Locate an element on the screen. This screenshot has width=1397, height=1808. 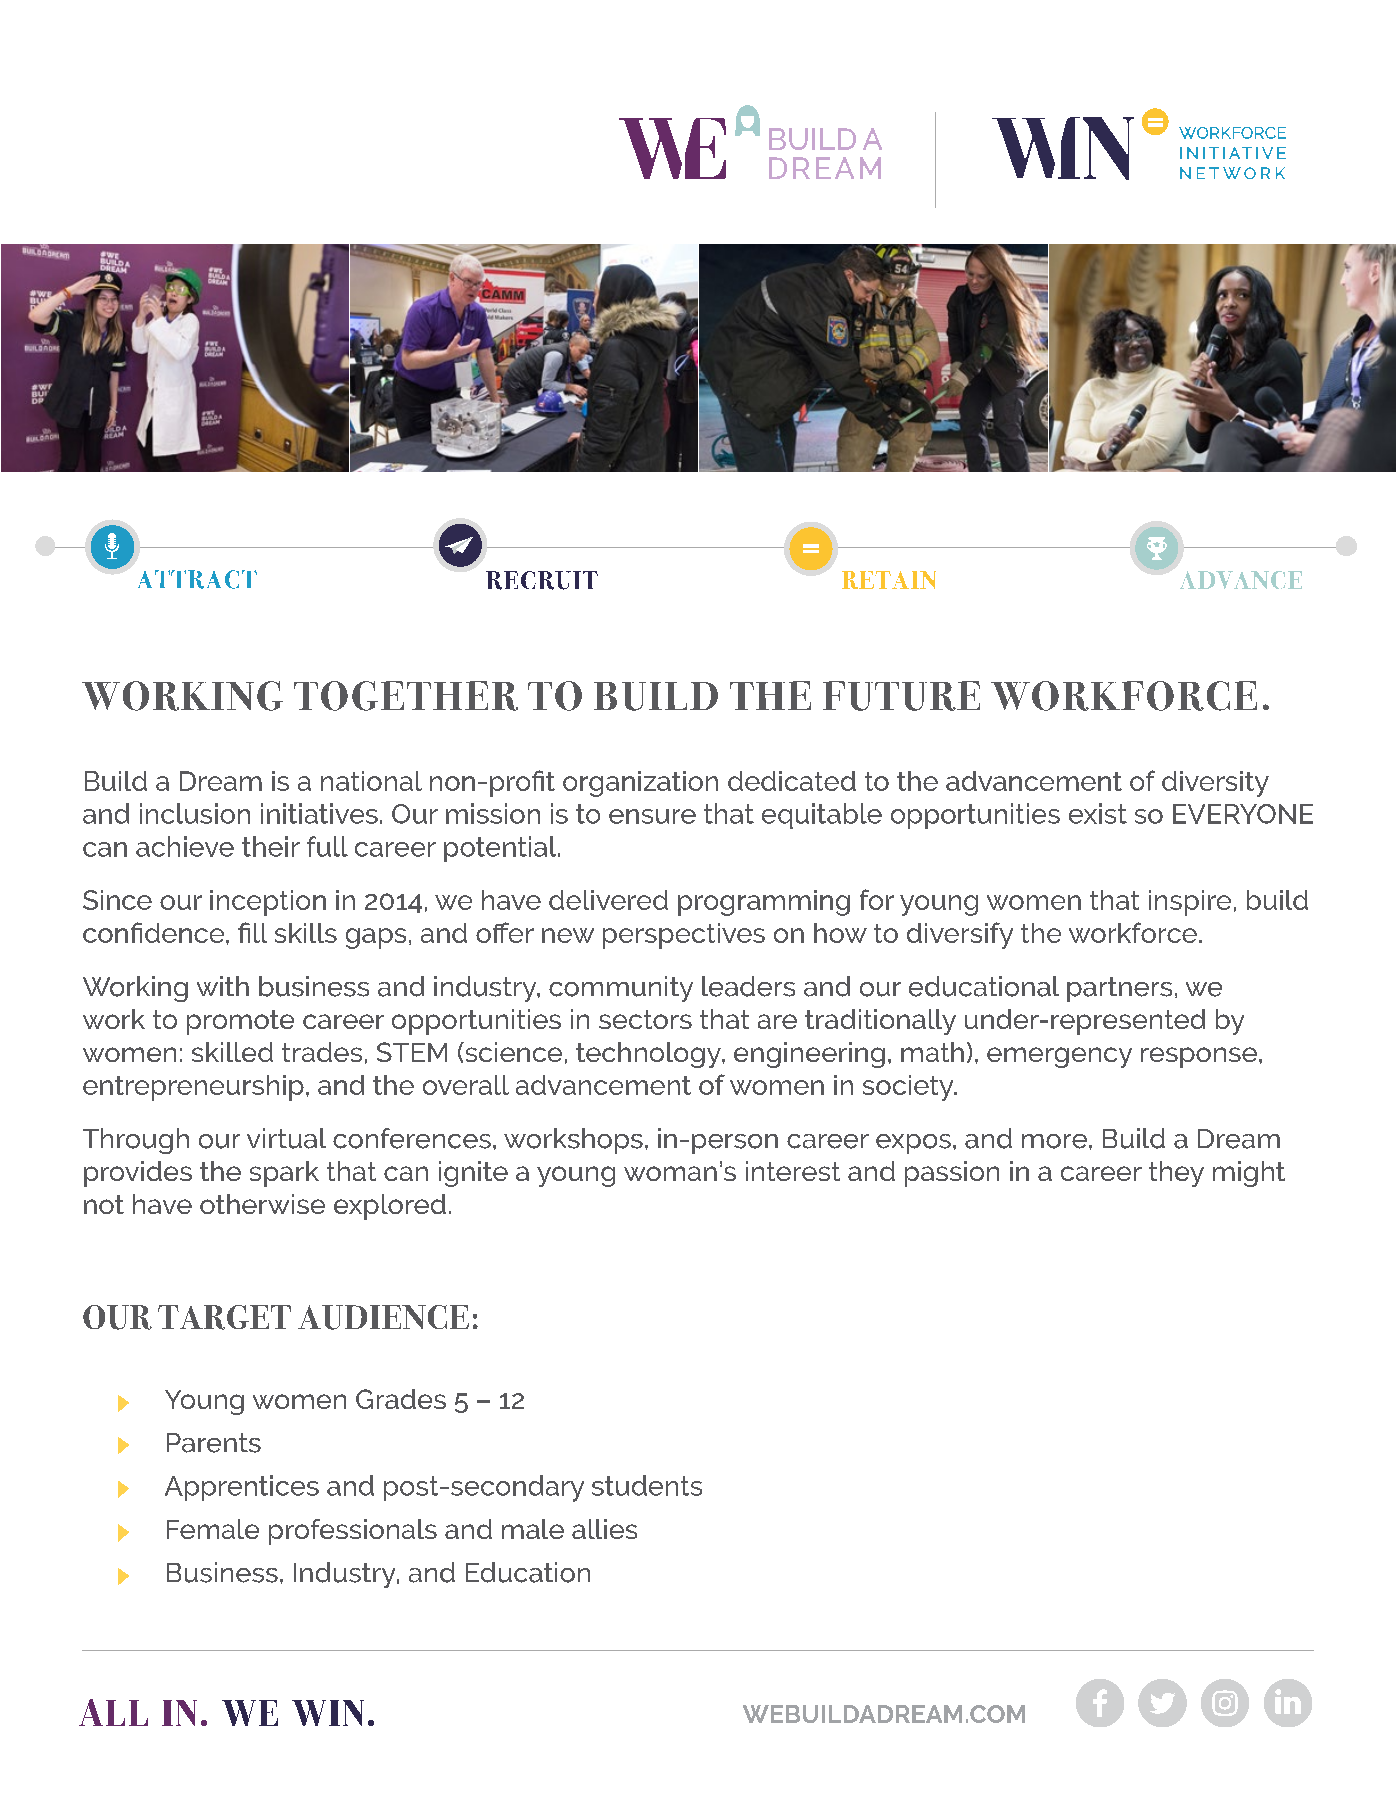
organization is located at coordinates (640, 784).
